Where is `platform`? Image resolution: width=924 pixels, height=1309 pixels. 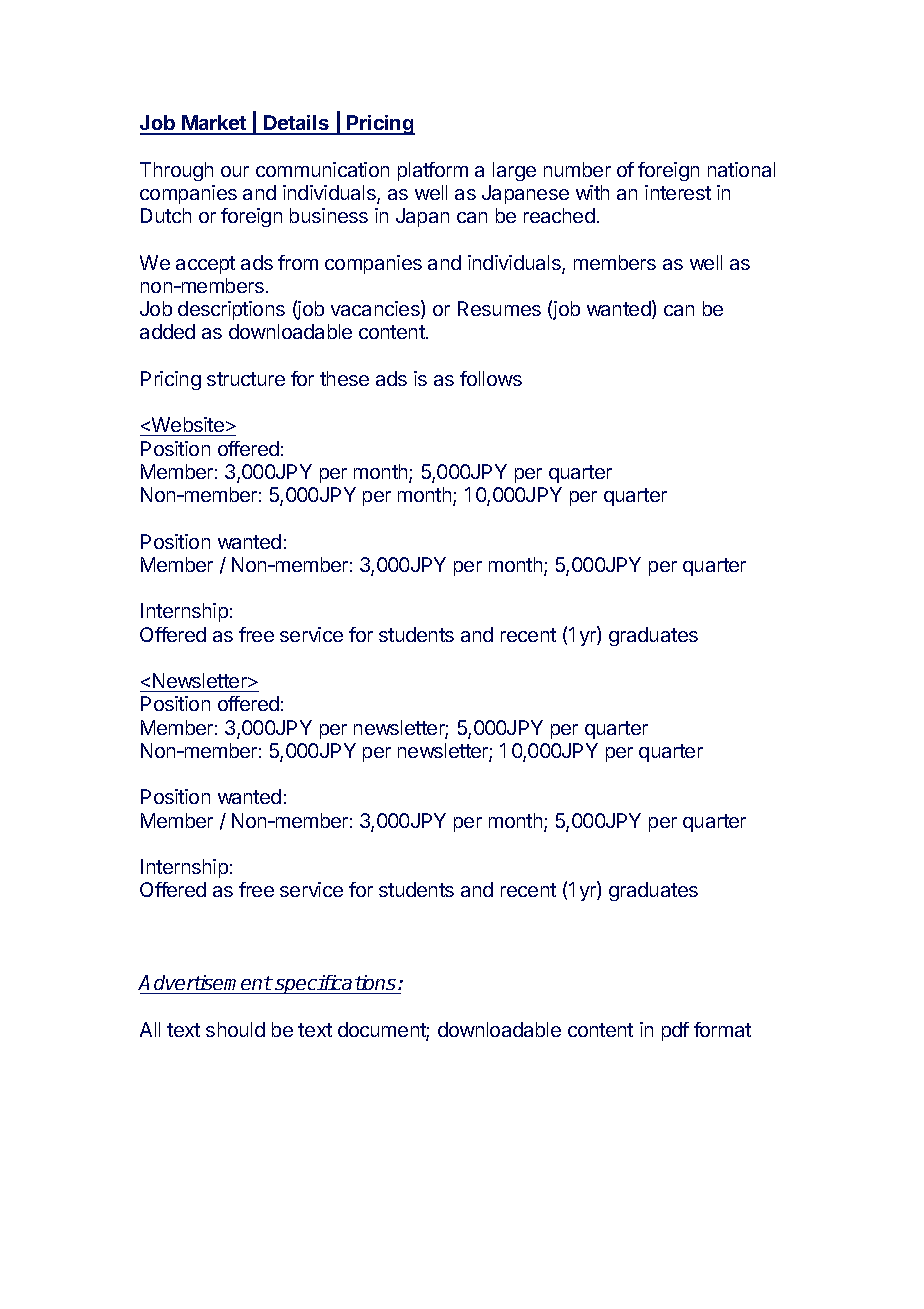
platform is located at coordinates (433, 171).
